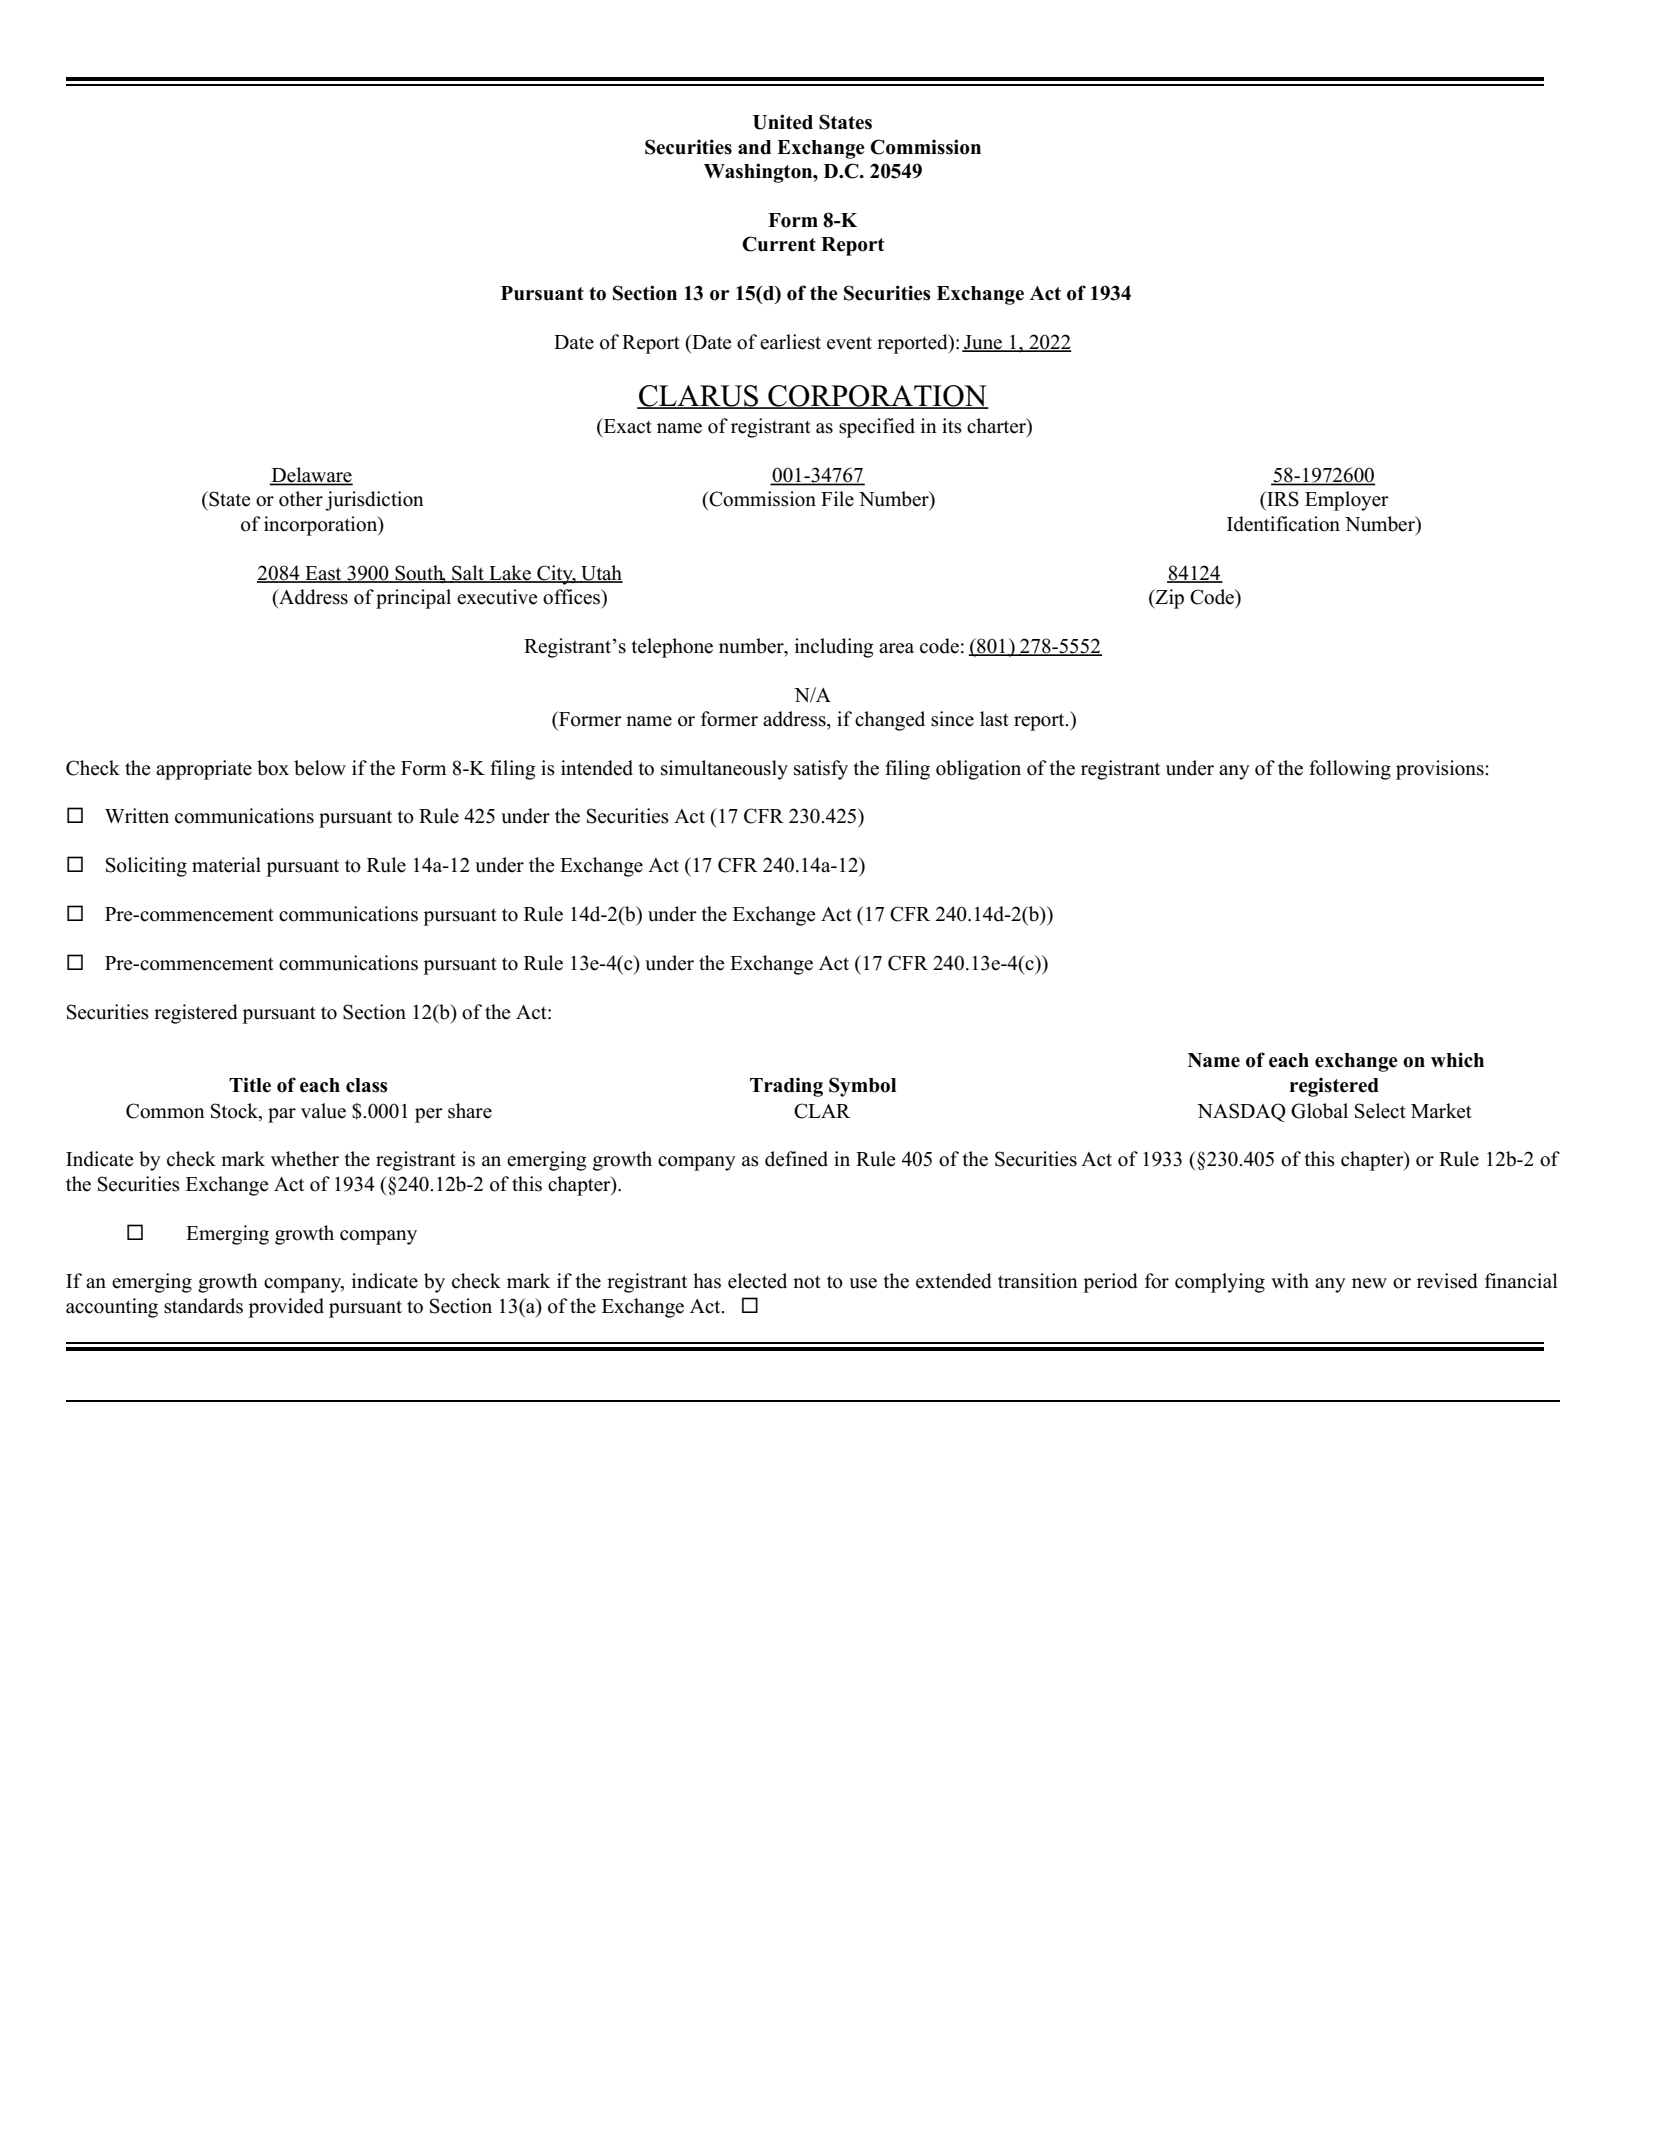  Describe the element at coordinates (890, 721) in the screenshot. I see `changed` at that location.
